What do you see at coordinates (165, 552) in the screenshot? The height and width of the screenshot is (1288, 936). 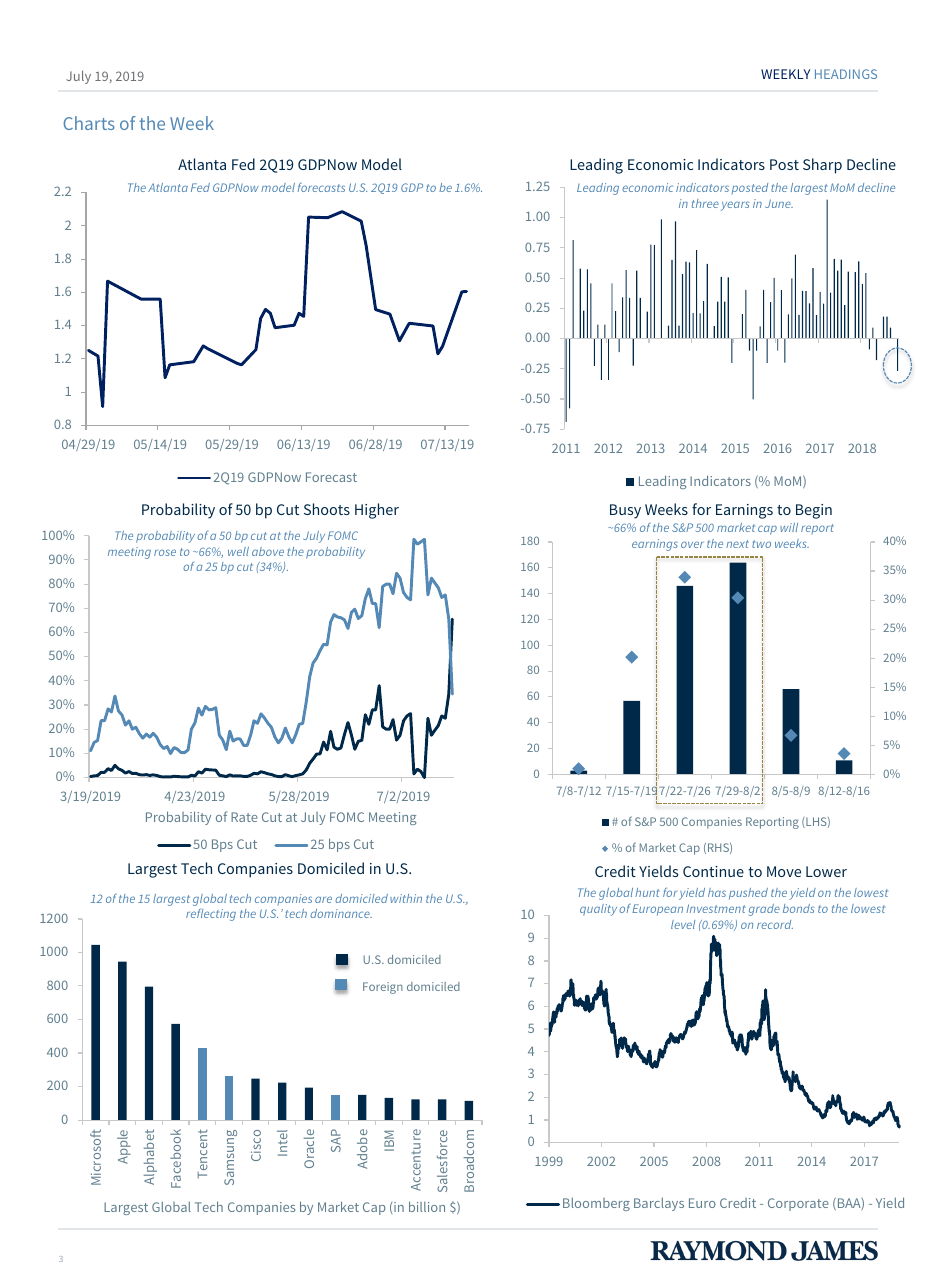 I see `rose` at bounding box center [165, 552].
